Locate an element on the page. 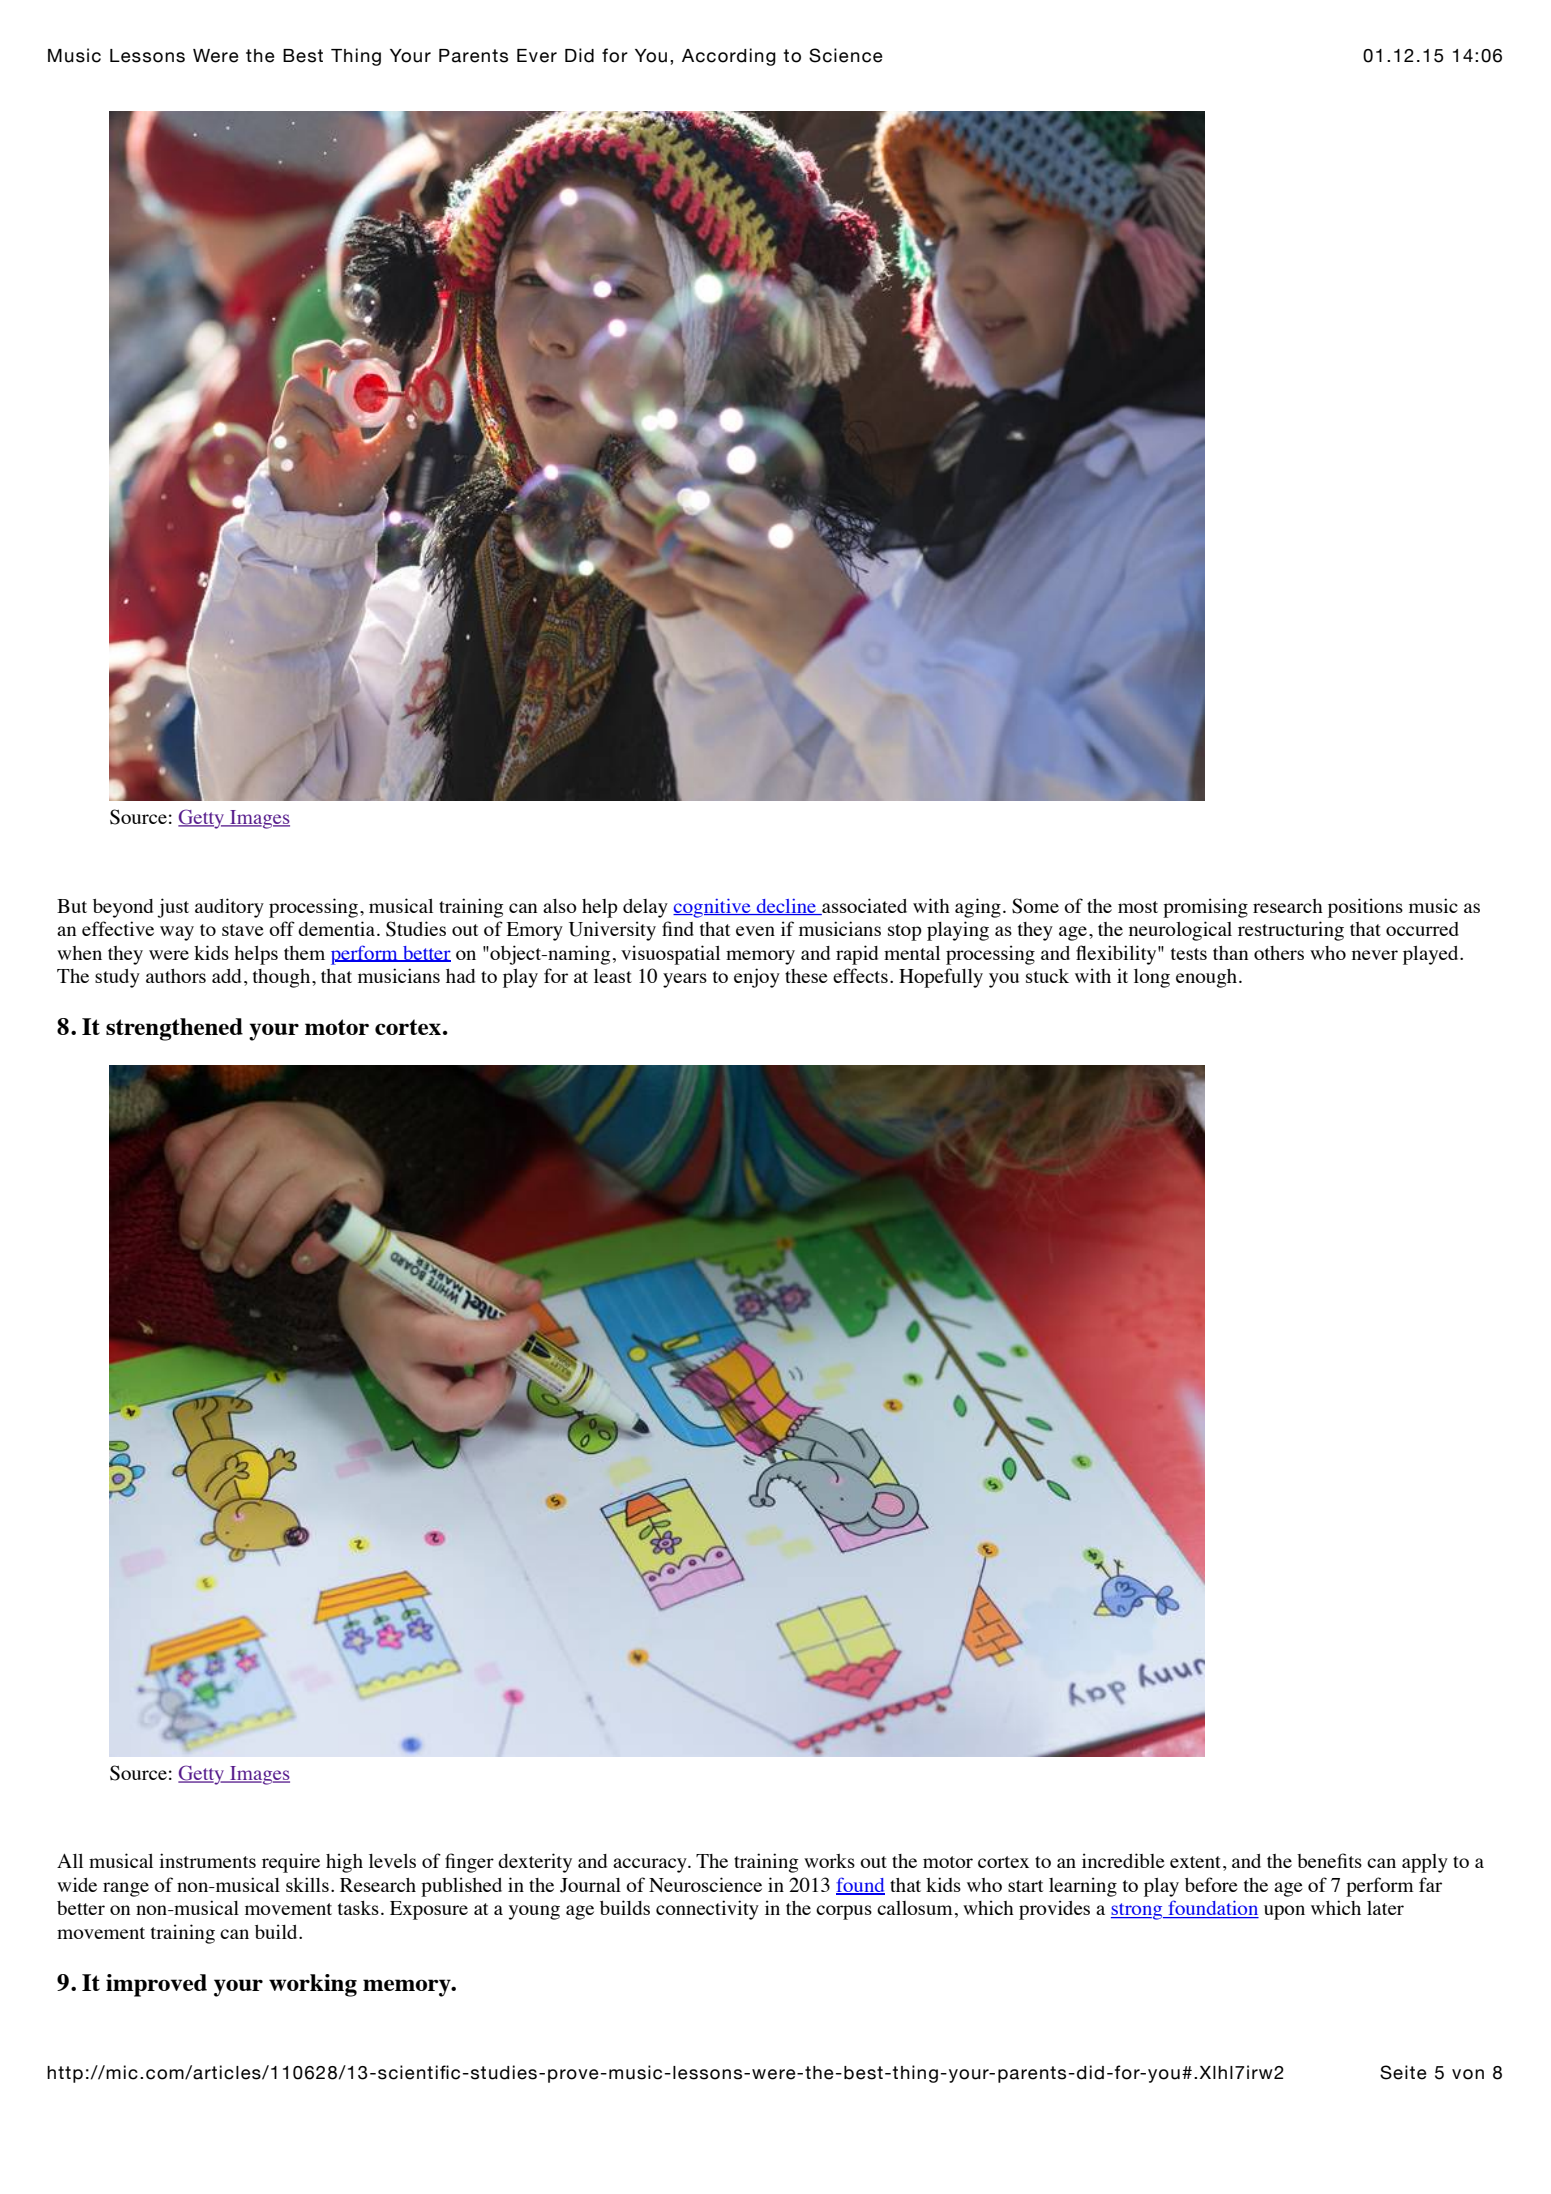  enjoy is located at coordinates (757, 978).
